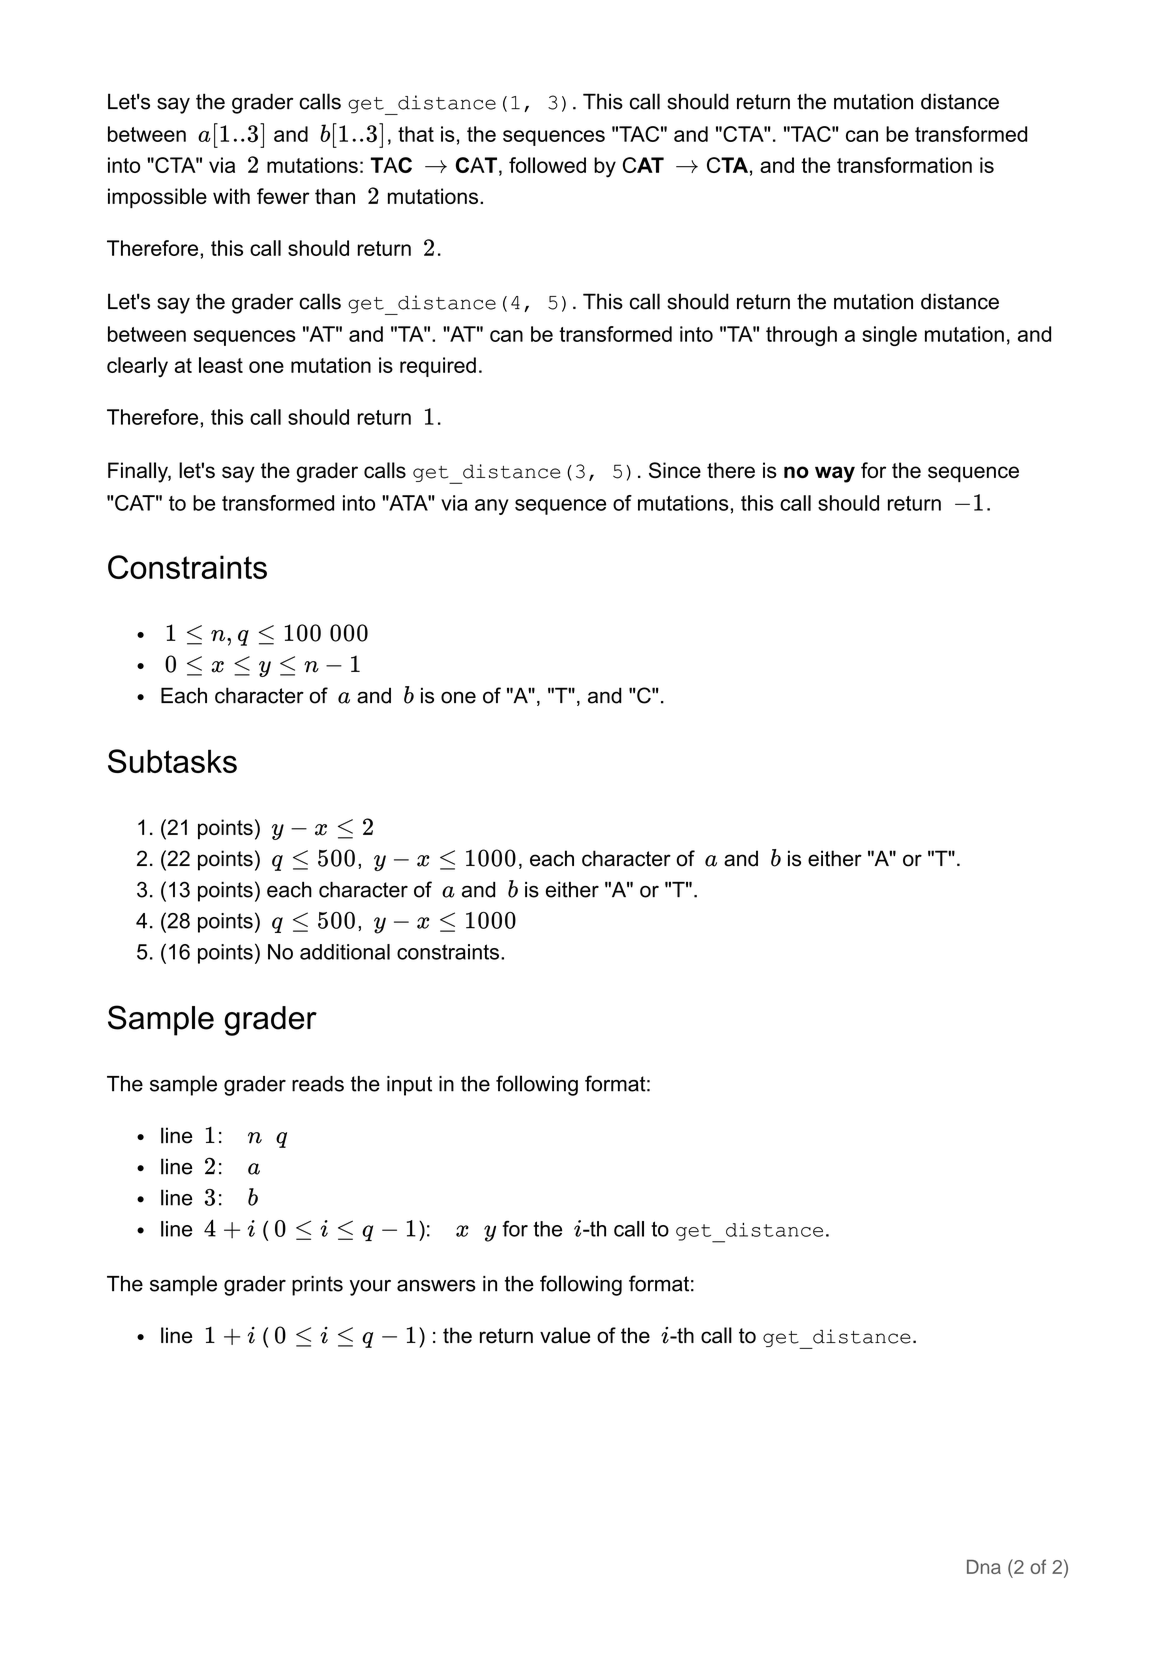 The image size is (1174, 1662). I want to click on single, so click(889, 336).
